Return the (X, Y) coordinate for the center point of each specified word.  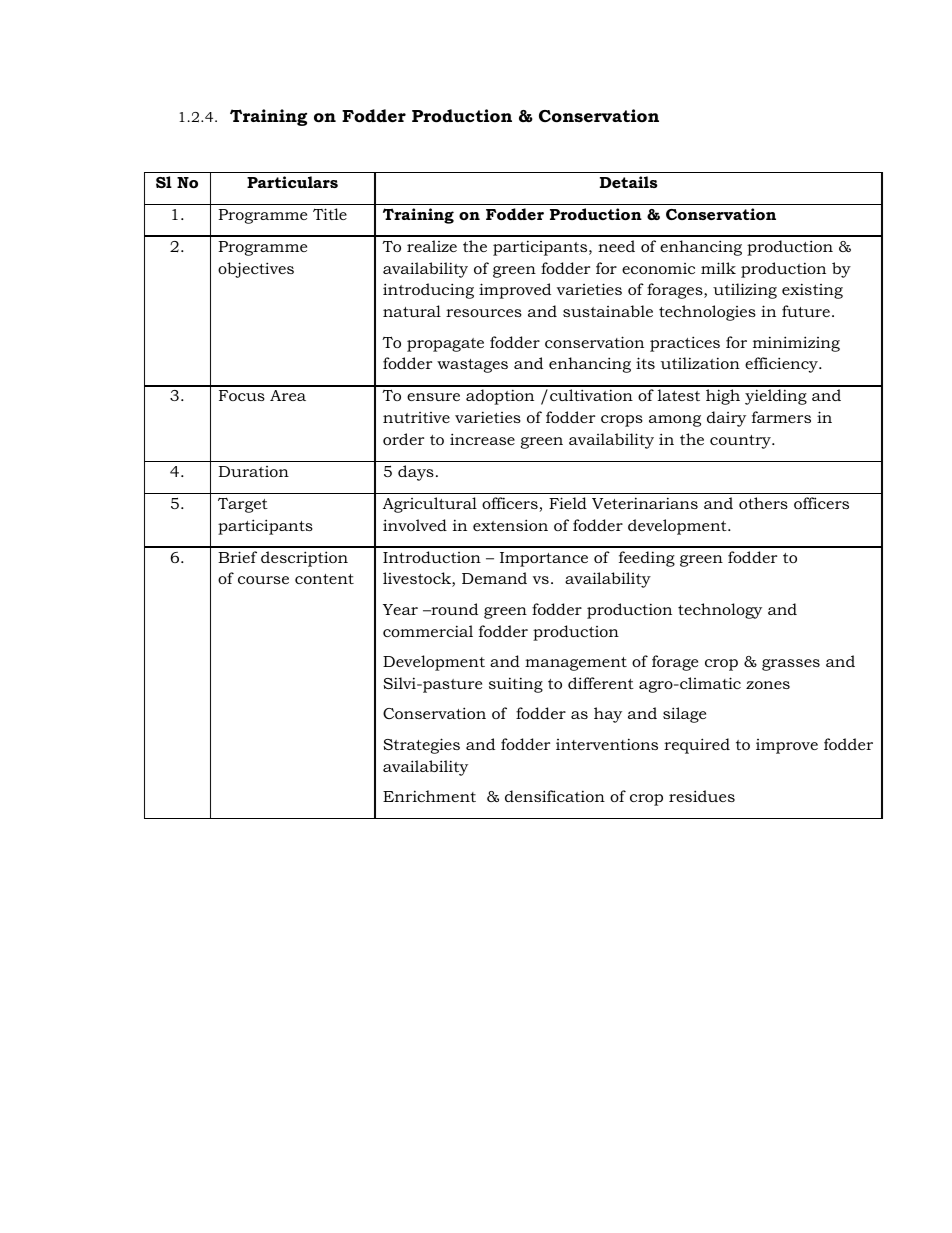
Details (629, 182)
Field (568, 503)
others (763, 503)
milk (718, 268)
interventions (607, 744)
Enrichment (429, 796)
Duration (254, 471)
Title (330, 214)
